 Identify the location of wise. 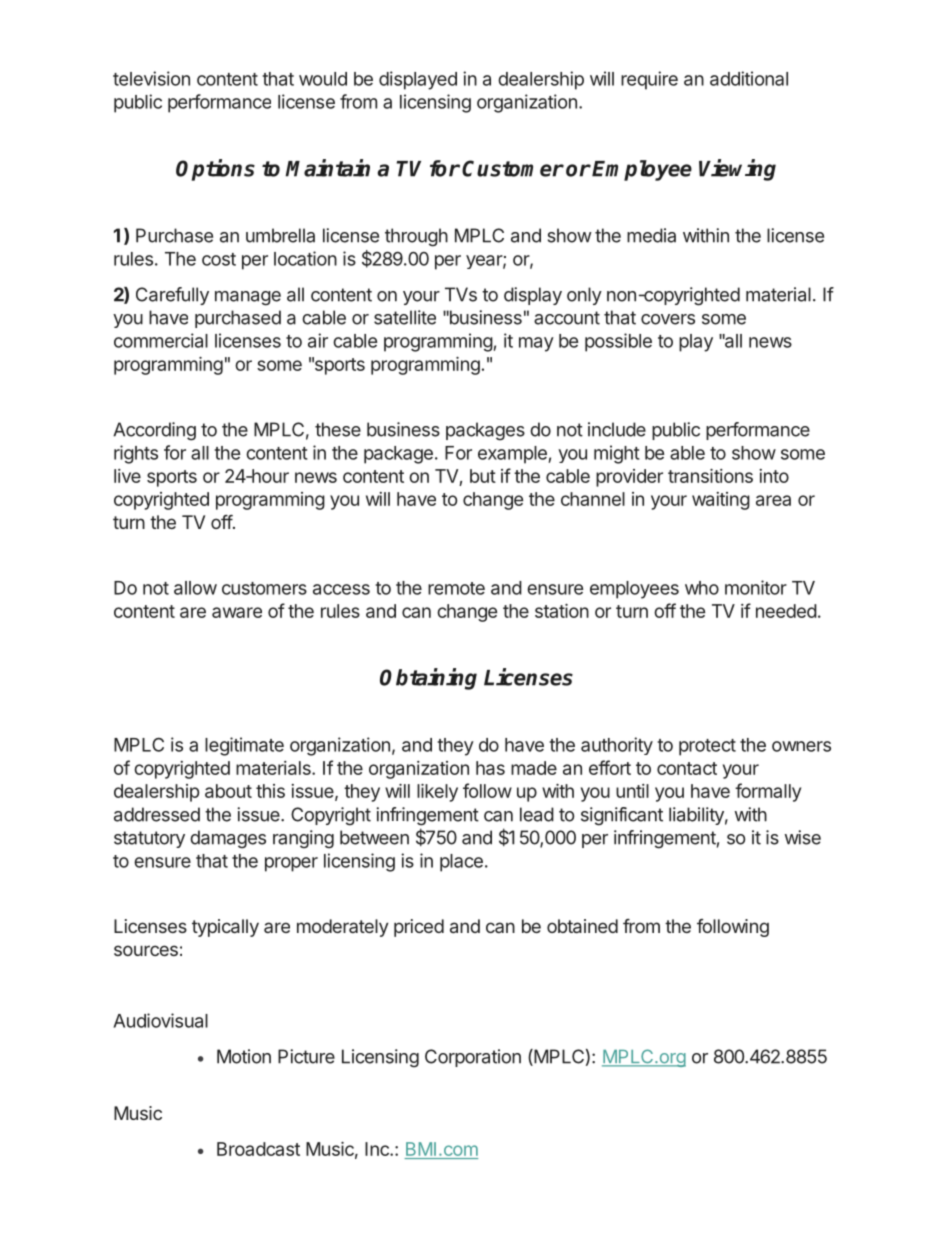
(803, 837).
